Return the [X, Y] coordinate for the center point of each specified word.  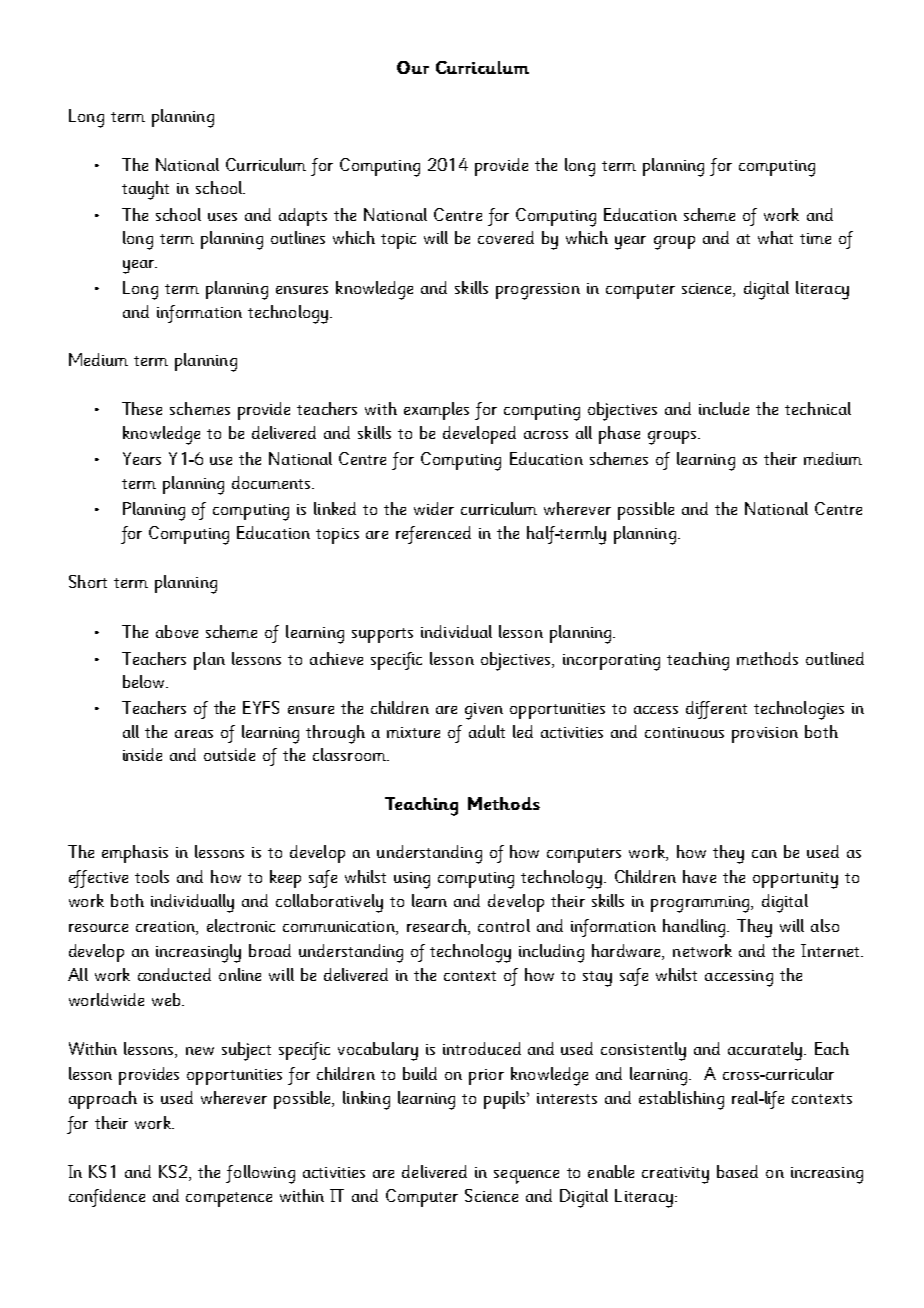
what [775, 237]
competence [229, 1199]
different [716, 710]
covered [506, 237]
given [484, 711]
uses [222, 217]
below [145, 681]
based [737, 1171]
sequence [526, 1177]
